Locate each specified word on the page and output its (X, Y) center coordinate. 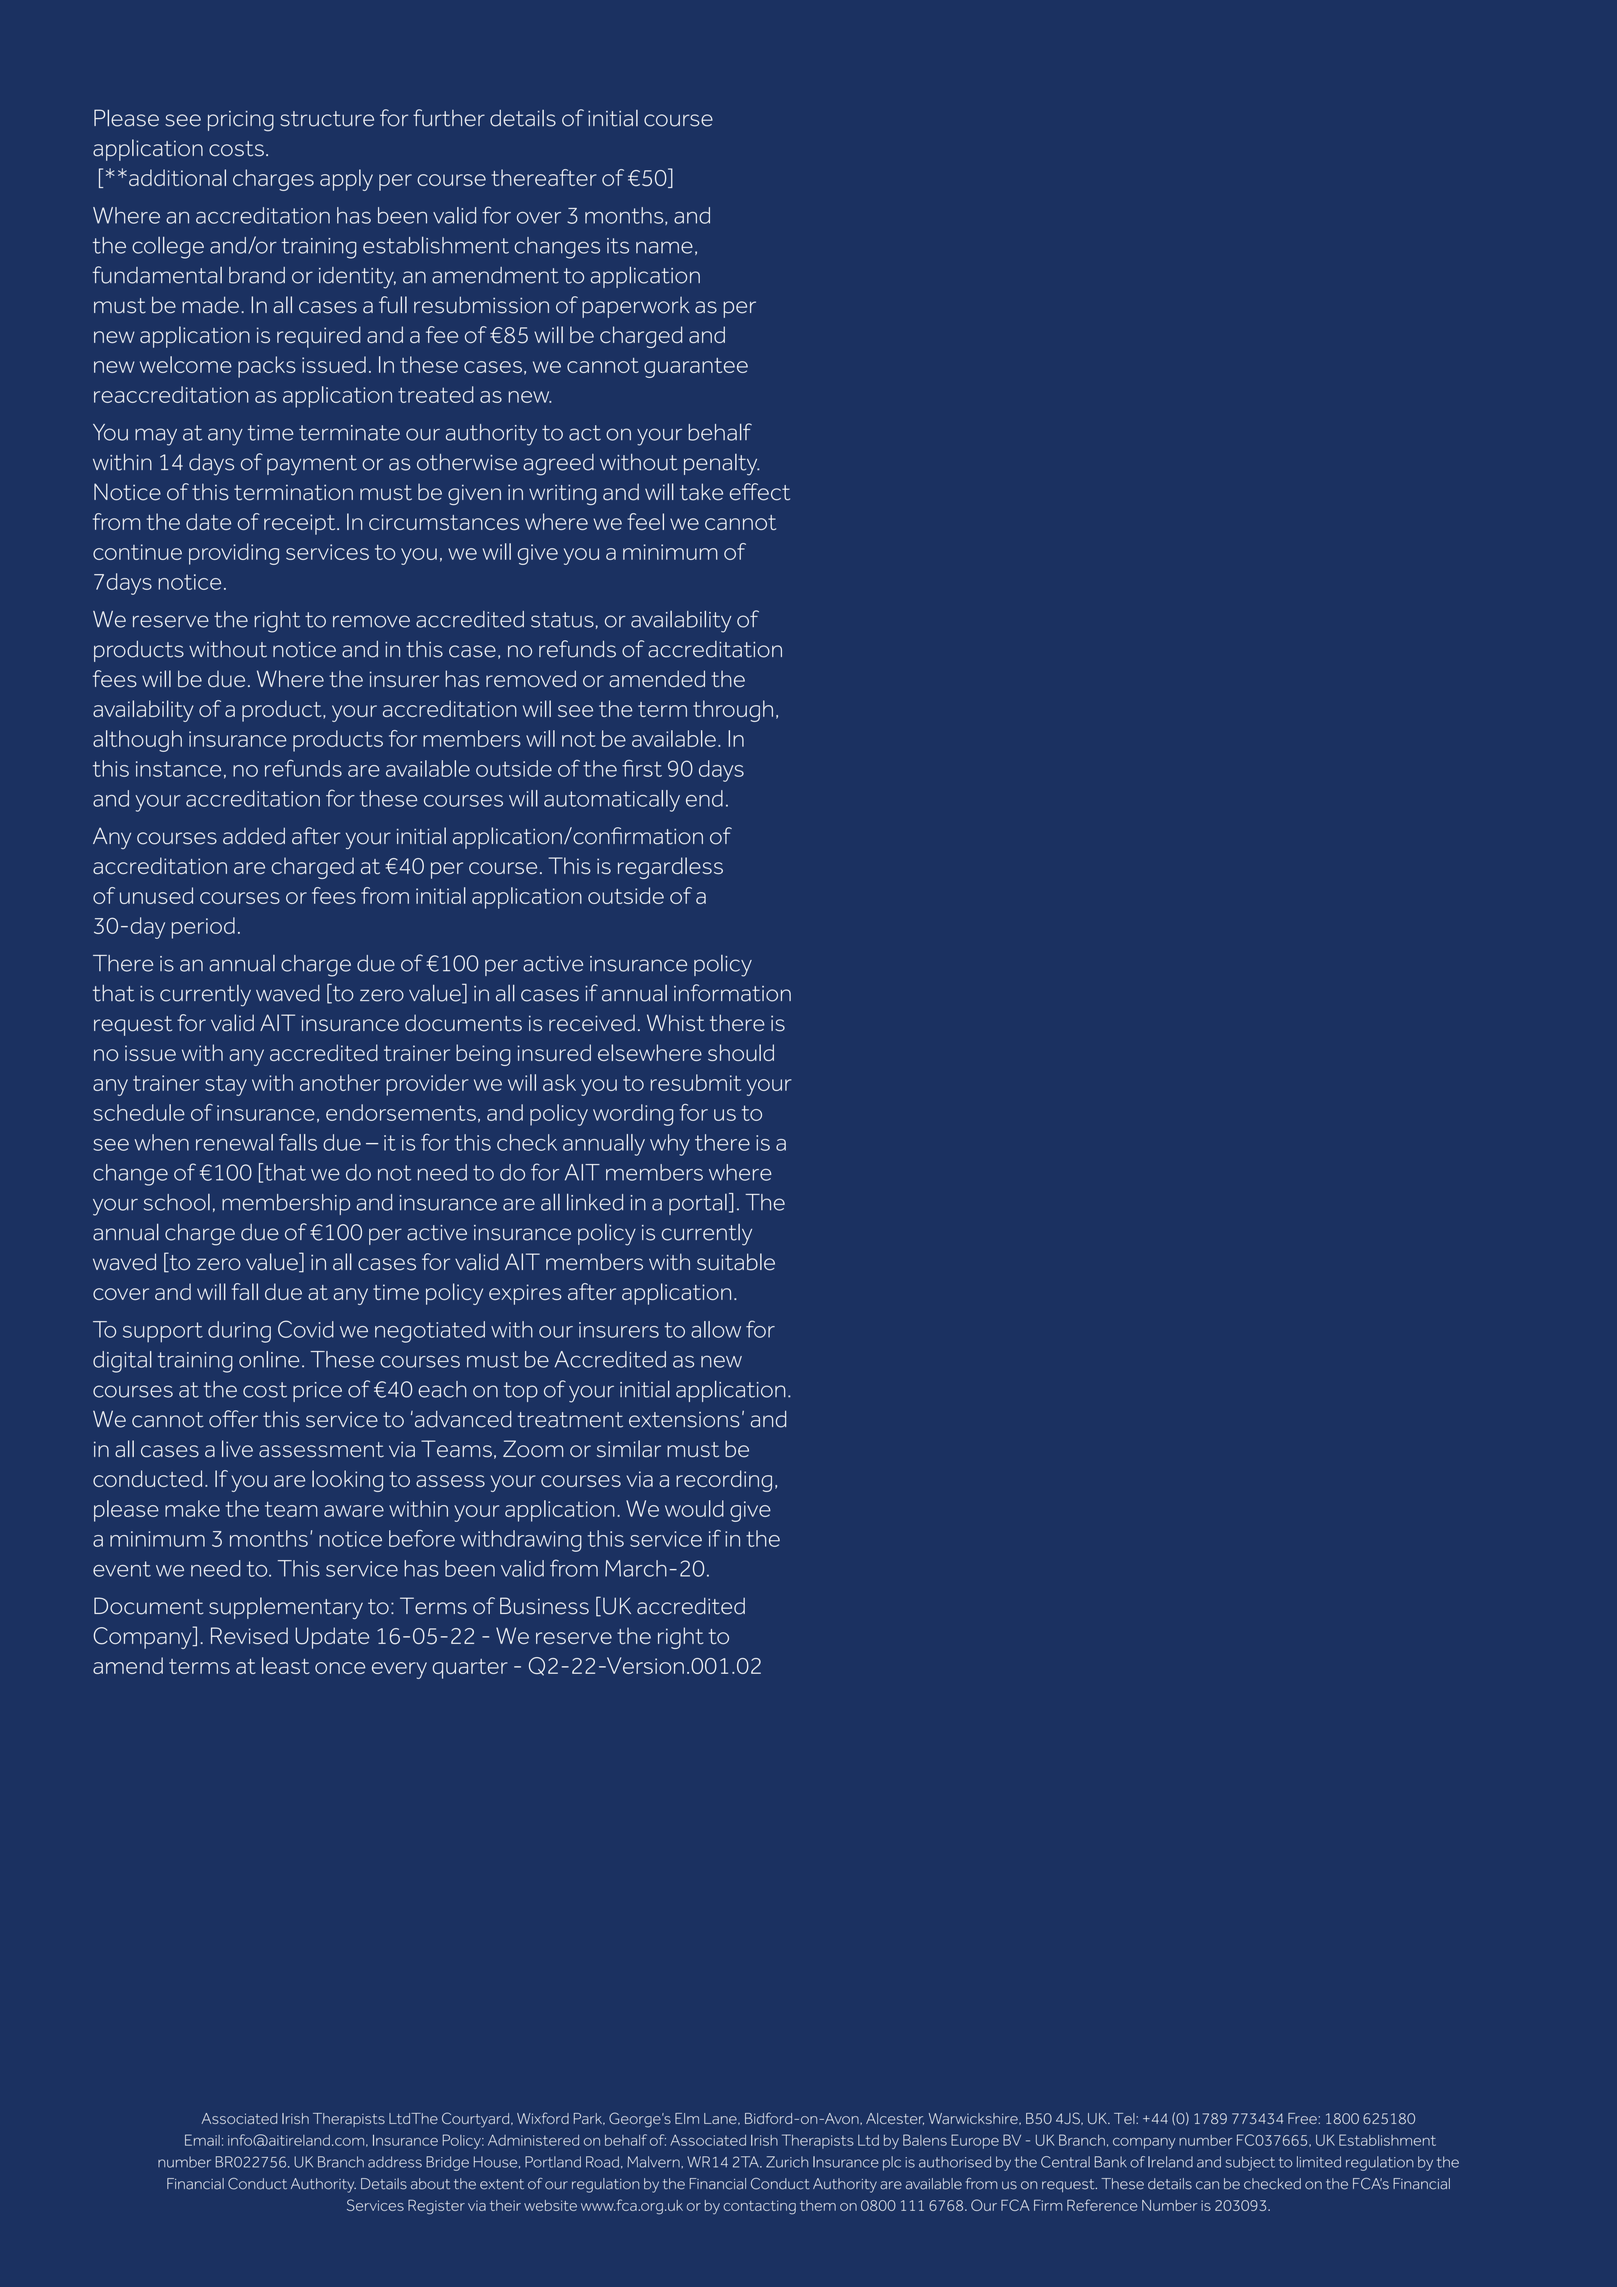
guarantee (696, 368)
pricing (241, 121)
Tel (1125, 2118)
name (664, 247)
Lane (721, 2119)
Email (202, 2140)
